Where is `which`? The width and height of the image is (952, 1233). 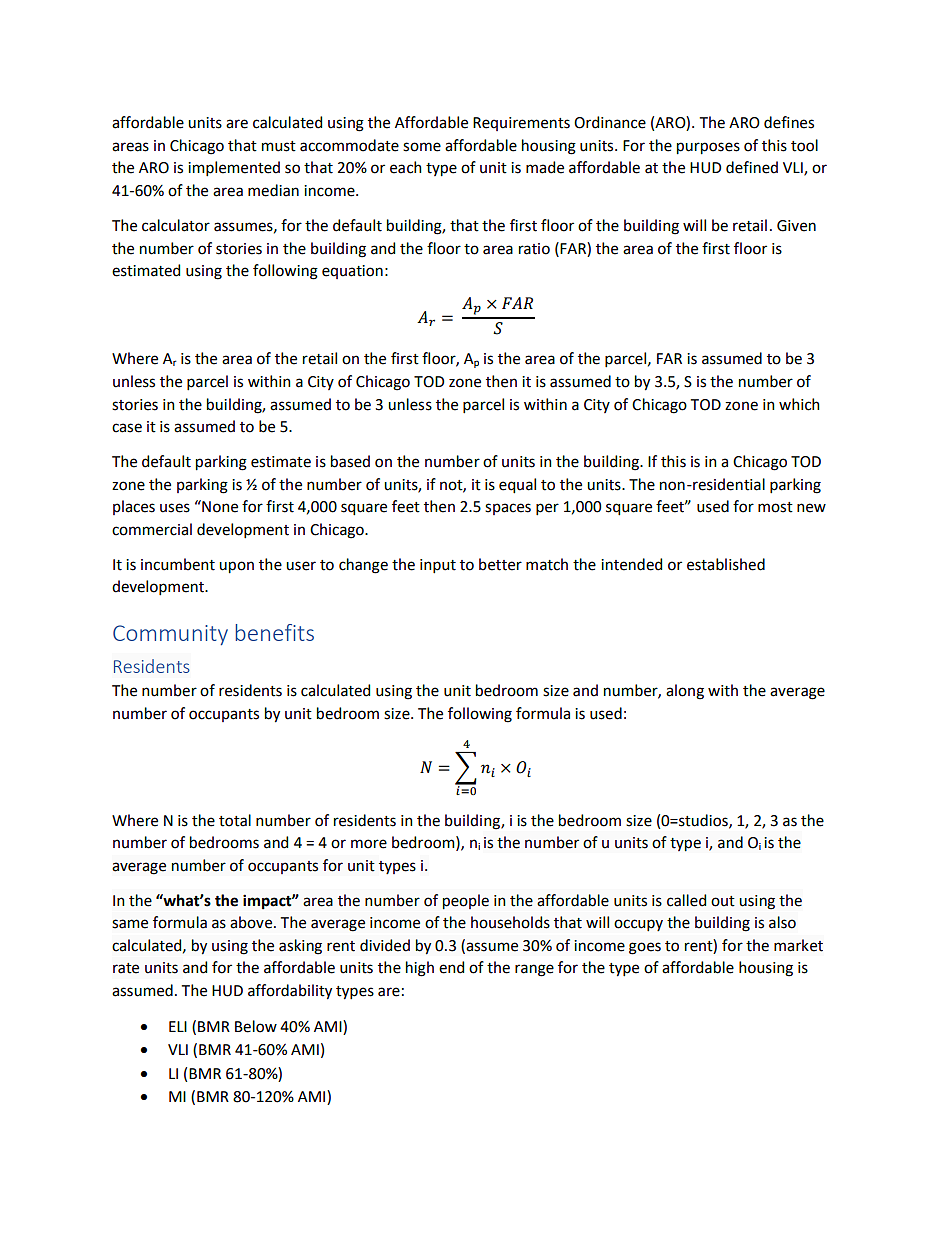
which is located at coordinates (799, 404).
